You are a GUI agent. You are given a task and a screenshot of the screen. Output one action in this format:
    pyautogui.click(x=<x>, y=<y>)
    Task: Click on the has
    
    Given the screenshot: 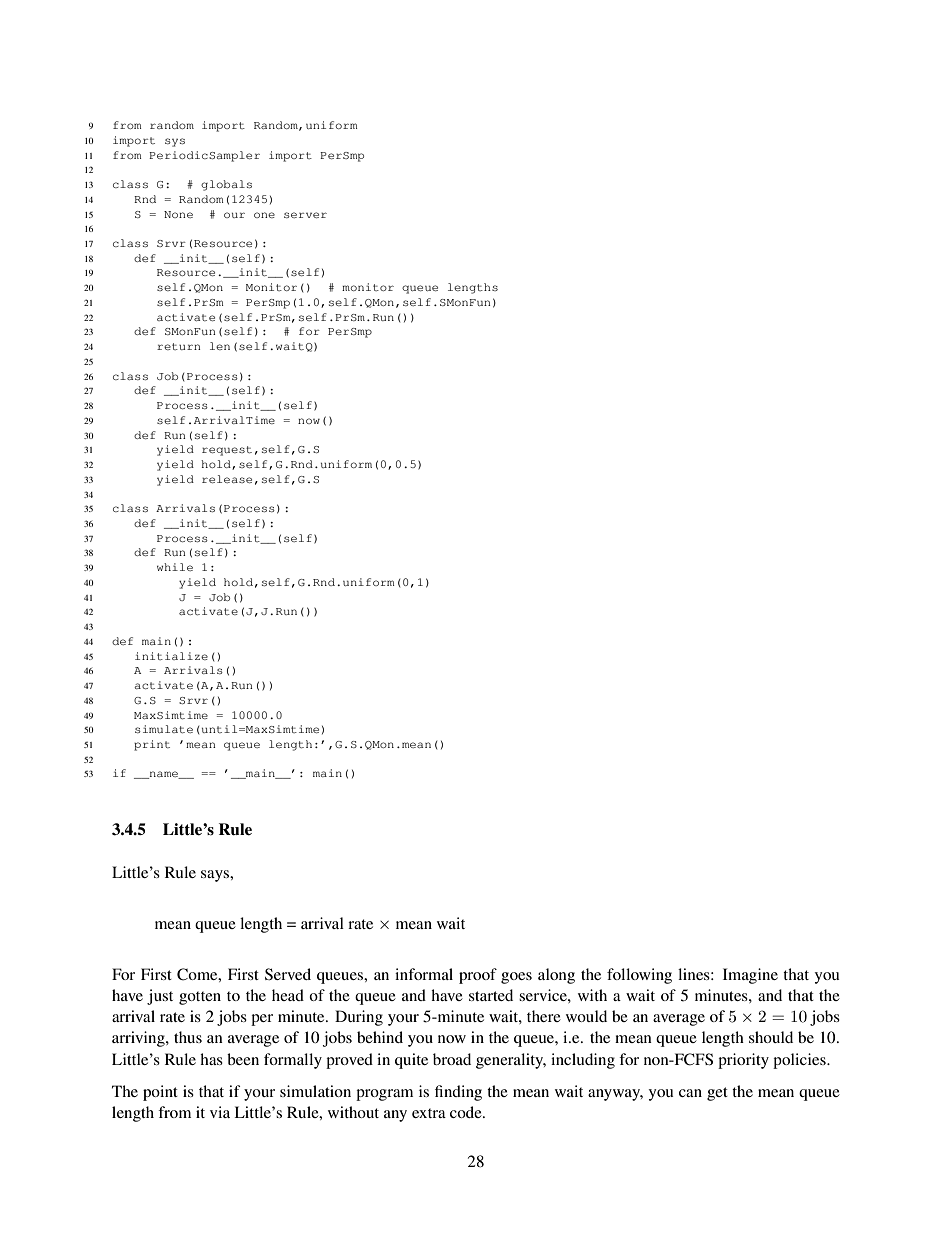 What is the action you would take?
    pyautogui.click(x=211, y=1059)
